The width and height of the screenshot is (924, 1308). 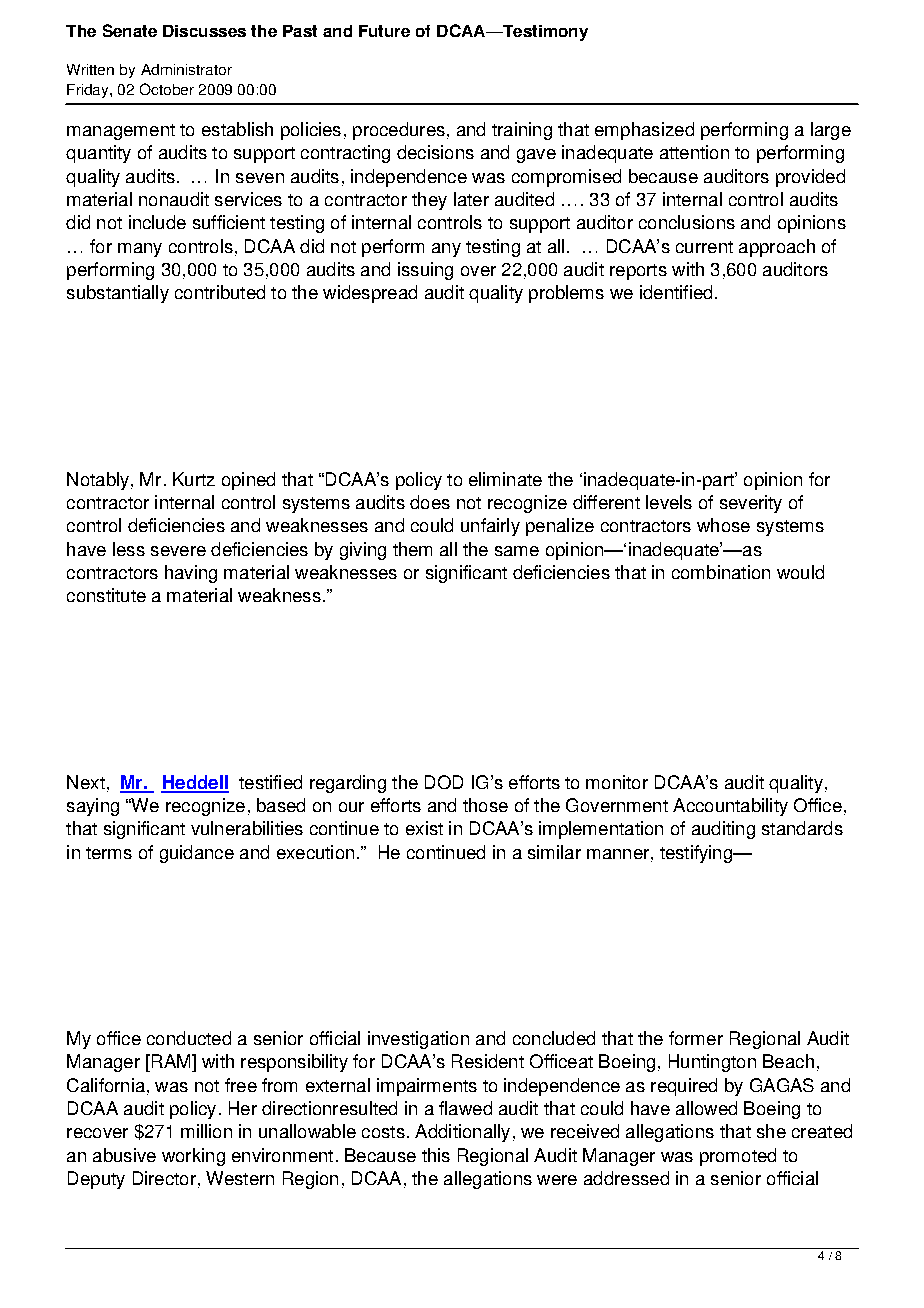 What do you see at coordinates (721, 572) in the screenshot?
I see `combination` at bounding box center [721, 572].
